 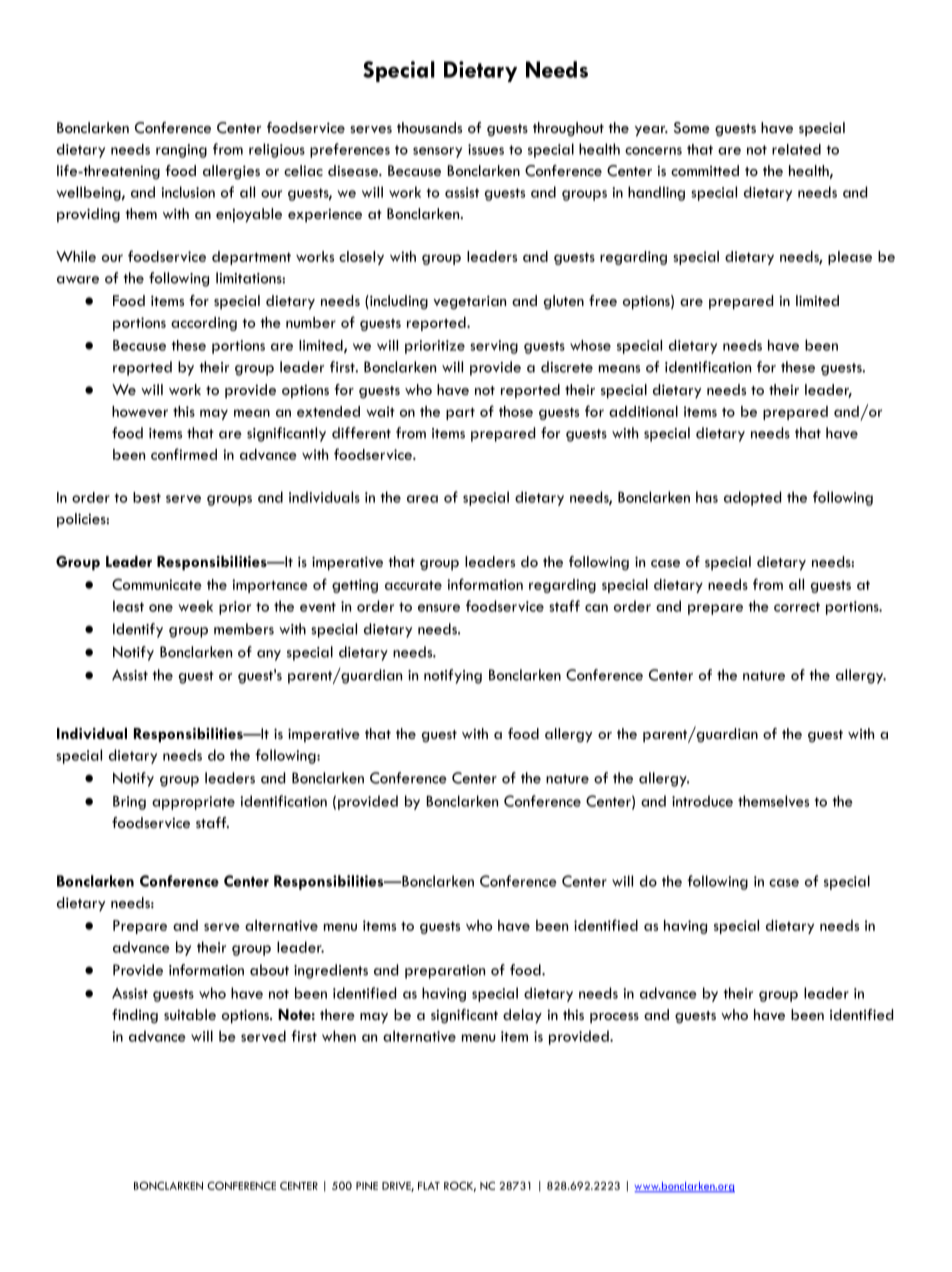 What do you see at coordinates (445, 972) in the screenshot?
I see `preparation` at bounding box center [445, 972].
